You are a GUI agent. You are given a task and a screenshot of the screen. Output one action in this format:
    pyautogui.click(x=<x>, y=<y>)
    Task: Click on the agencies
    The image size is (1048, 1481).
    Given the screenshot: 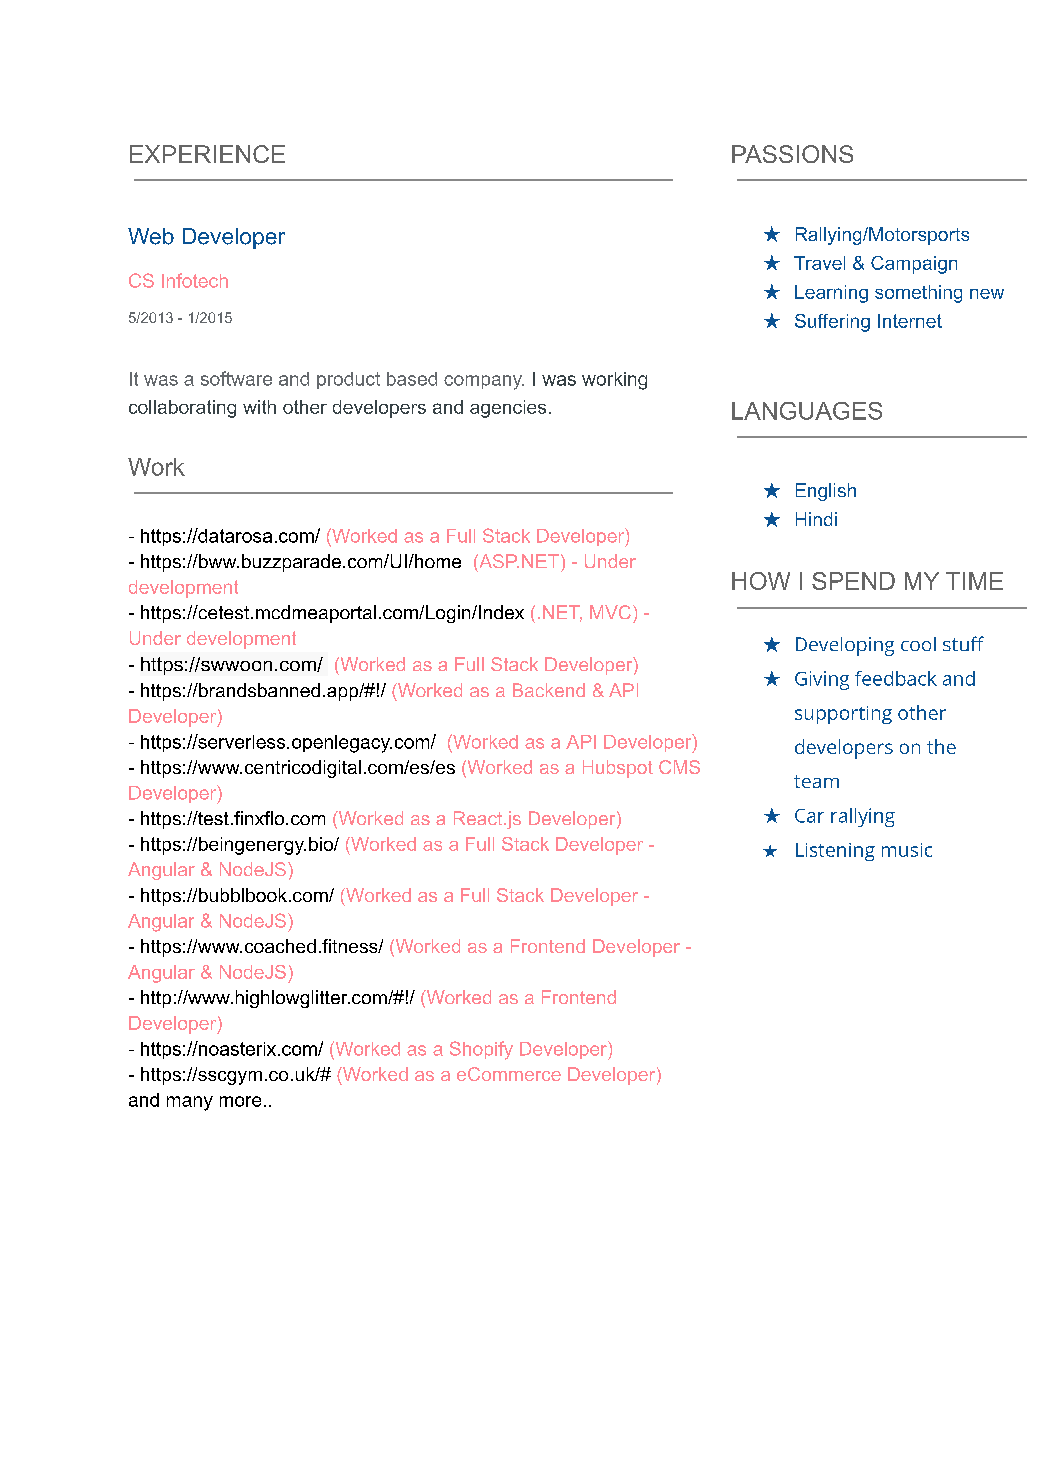 What is the action you would take?
    pyautogui.click(x=508, y=409)
